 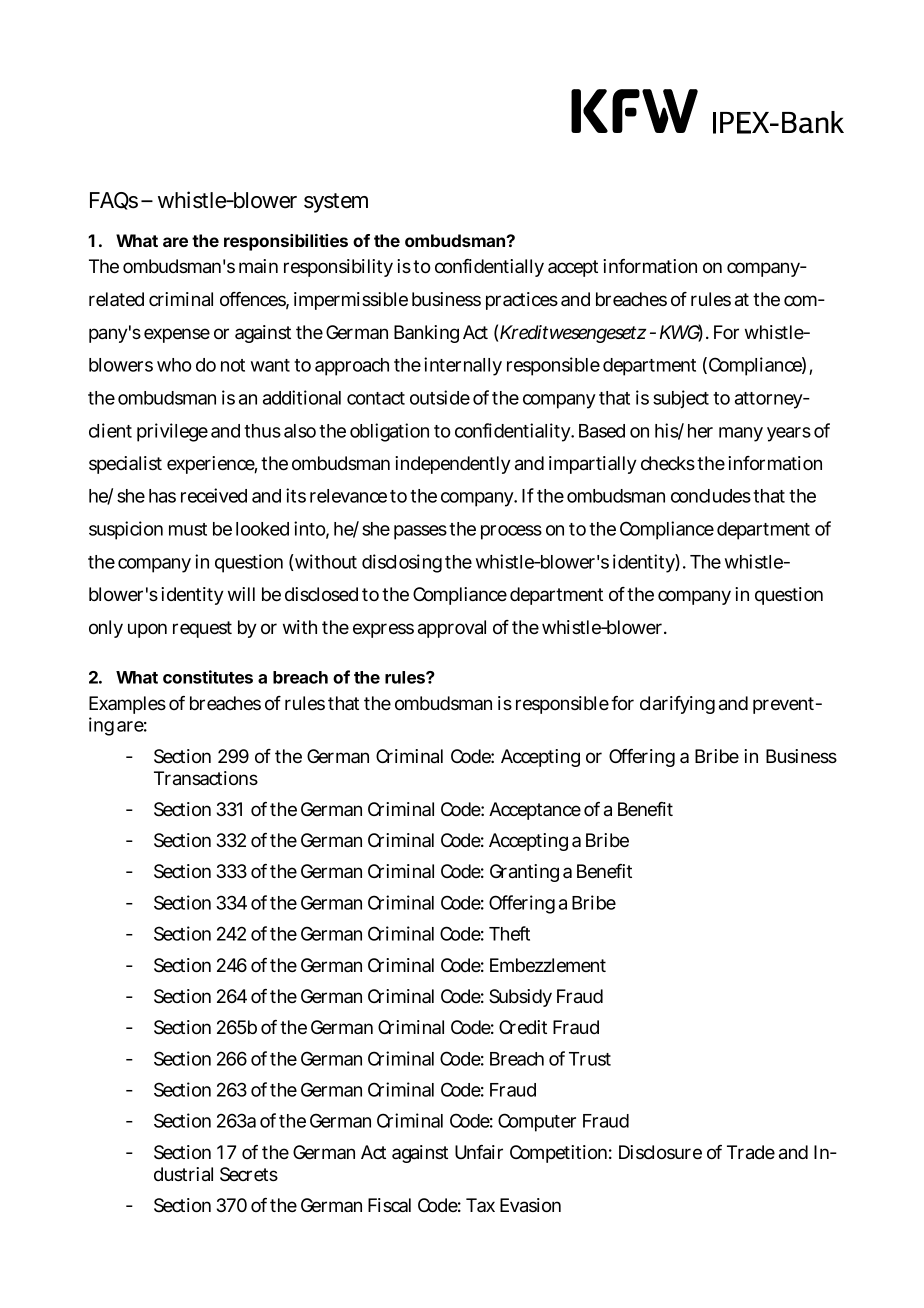 I want to click on concludes, so click(x=711, y=496).
